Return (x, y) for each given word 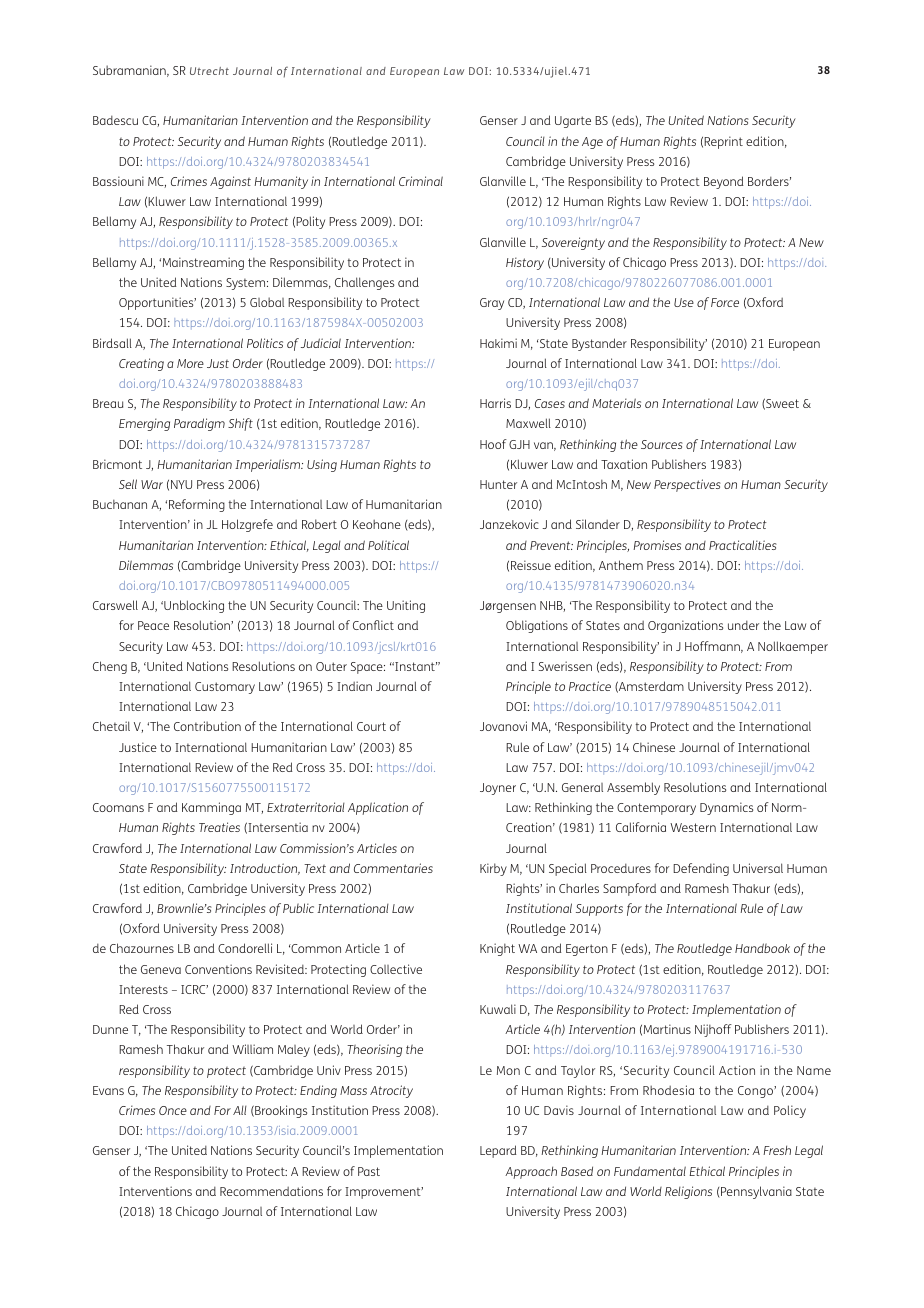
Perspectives (687, 485)
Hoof (493, 444)
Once (173, 1110)
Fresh (777, 1150)
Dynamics (726, 808)
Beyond (724, 182)
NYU (181, 484)
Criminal (421, 181)
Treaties (219, 827)
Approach (531, 1172)
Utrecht (209, 71)
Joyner (498, 789)
